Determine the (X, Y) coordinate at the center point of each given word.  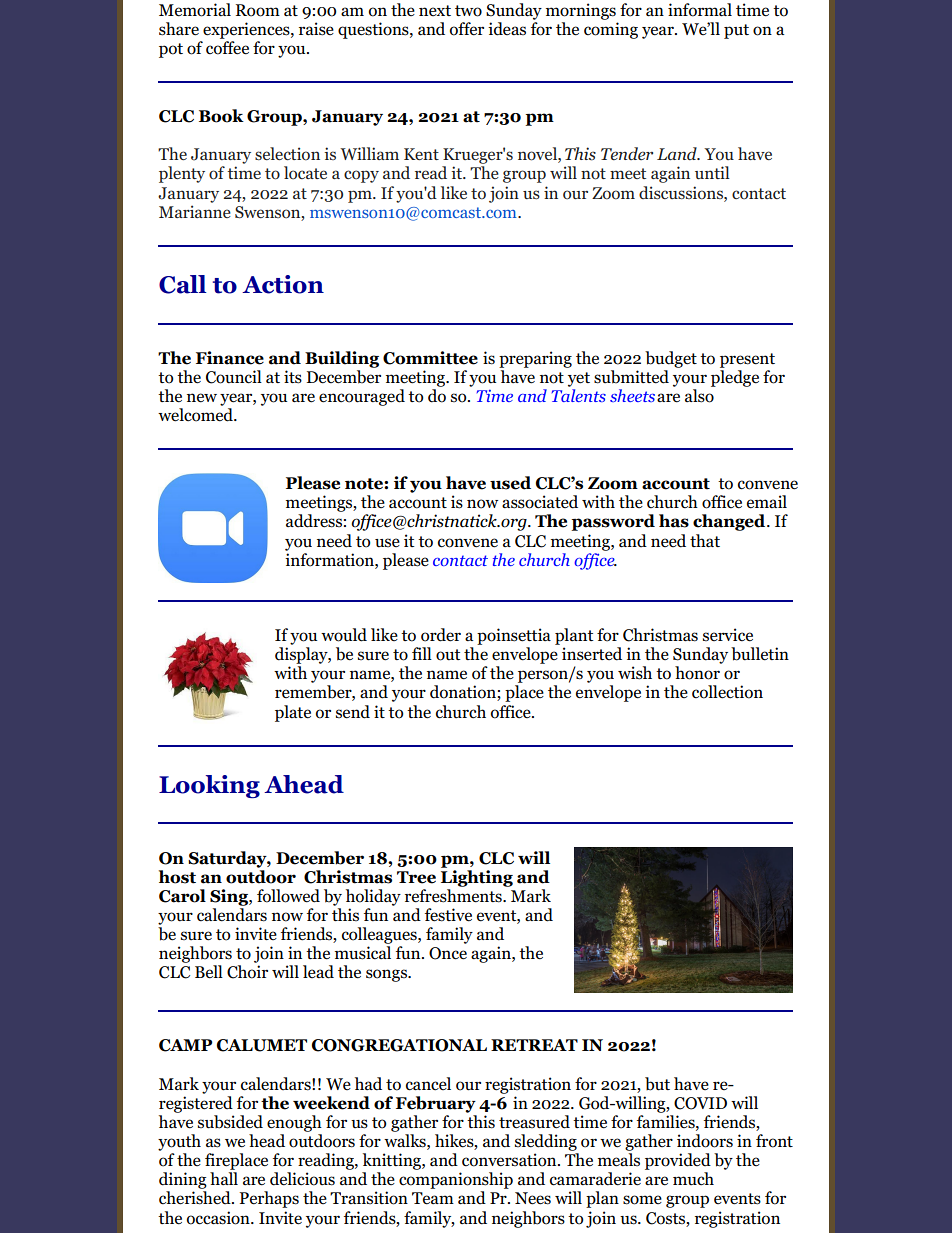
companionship (456, 1180)
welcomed (196, 415)
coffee (227, 48)
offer (467, 29)
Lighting (477, 877)
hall (224, 1178)
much (693, 1179)
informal (700, 10)
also (699, 396)
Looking (209, 786)
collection (727, 692)
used (510, 483)
